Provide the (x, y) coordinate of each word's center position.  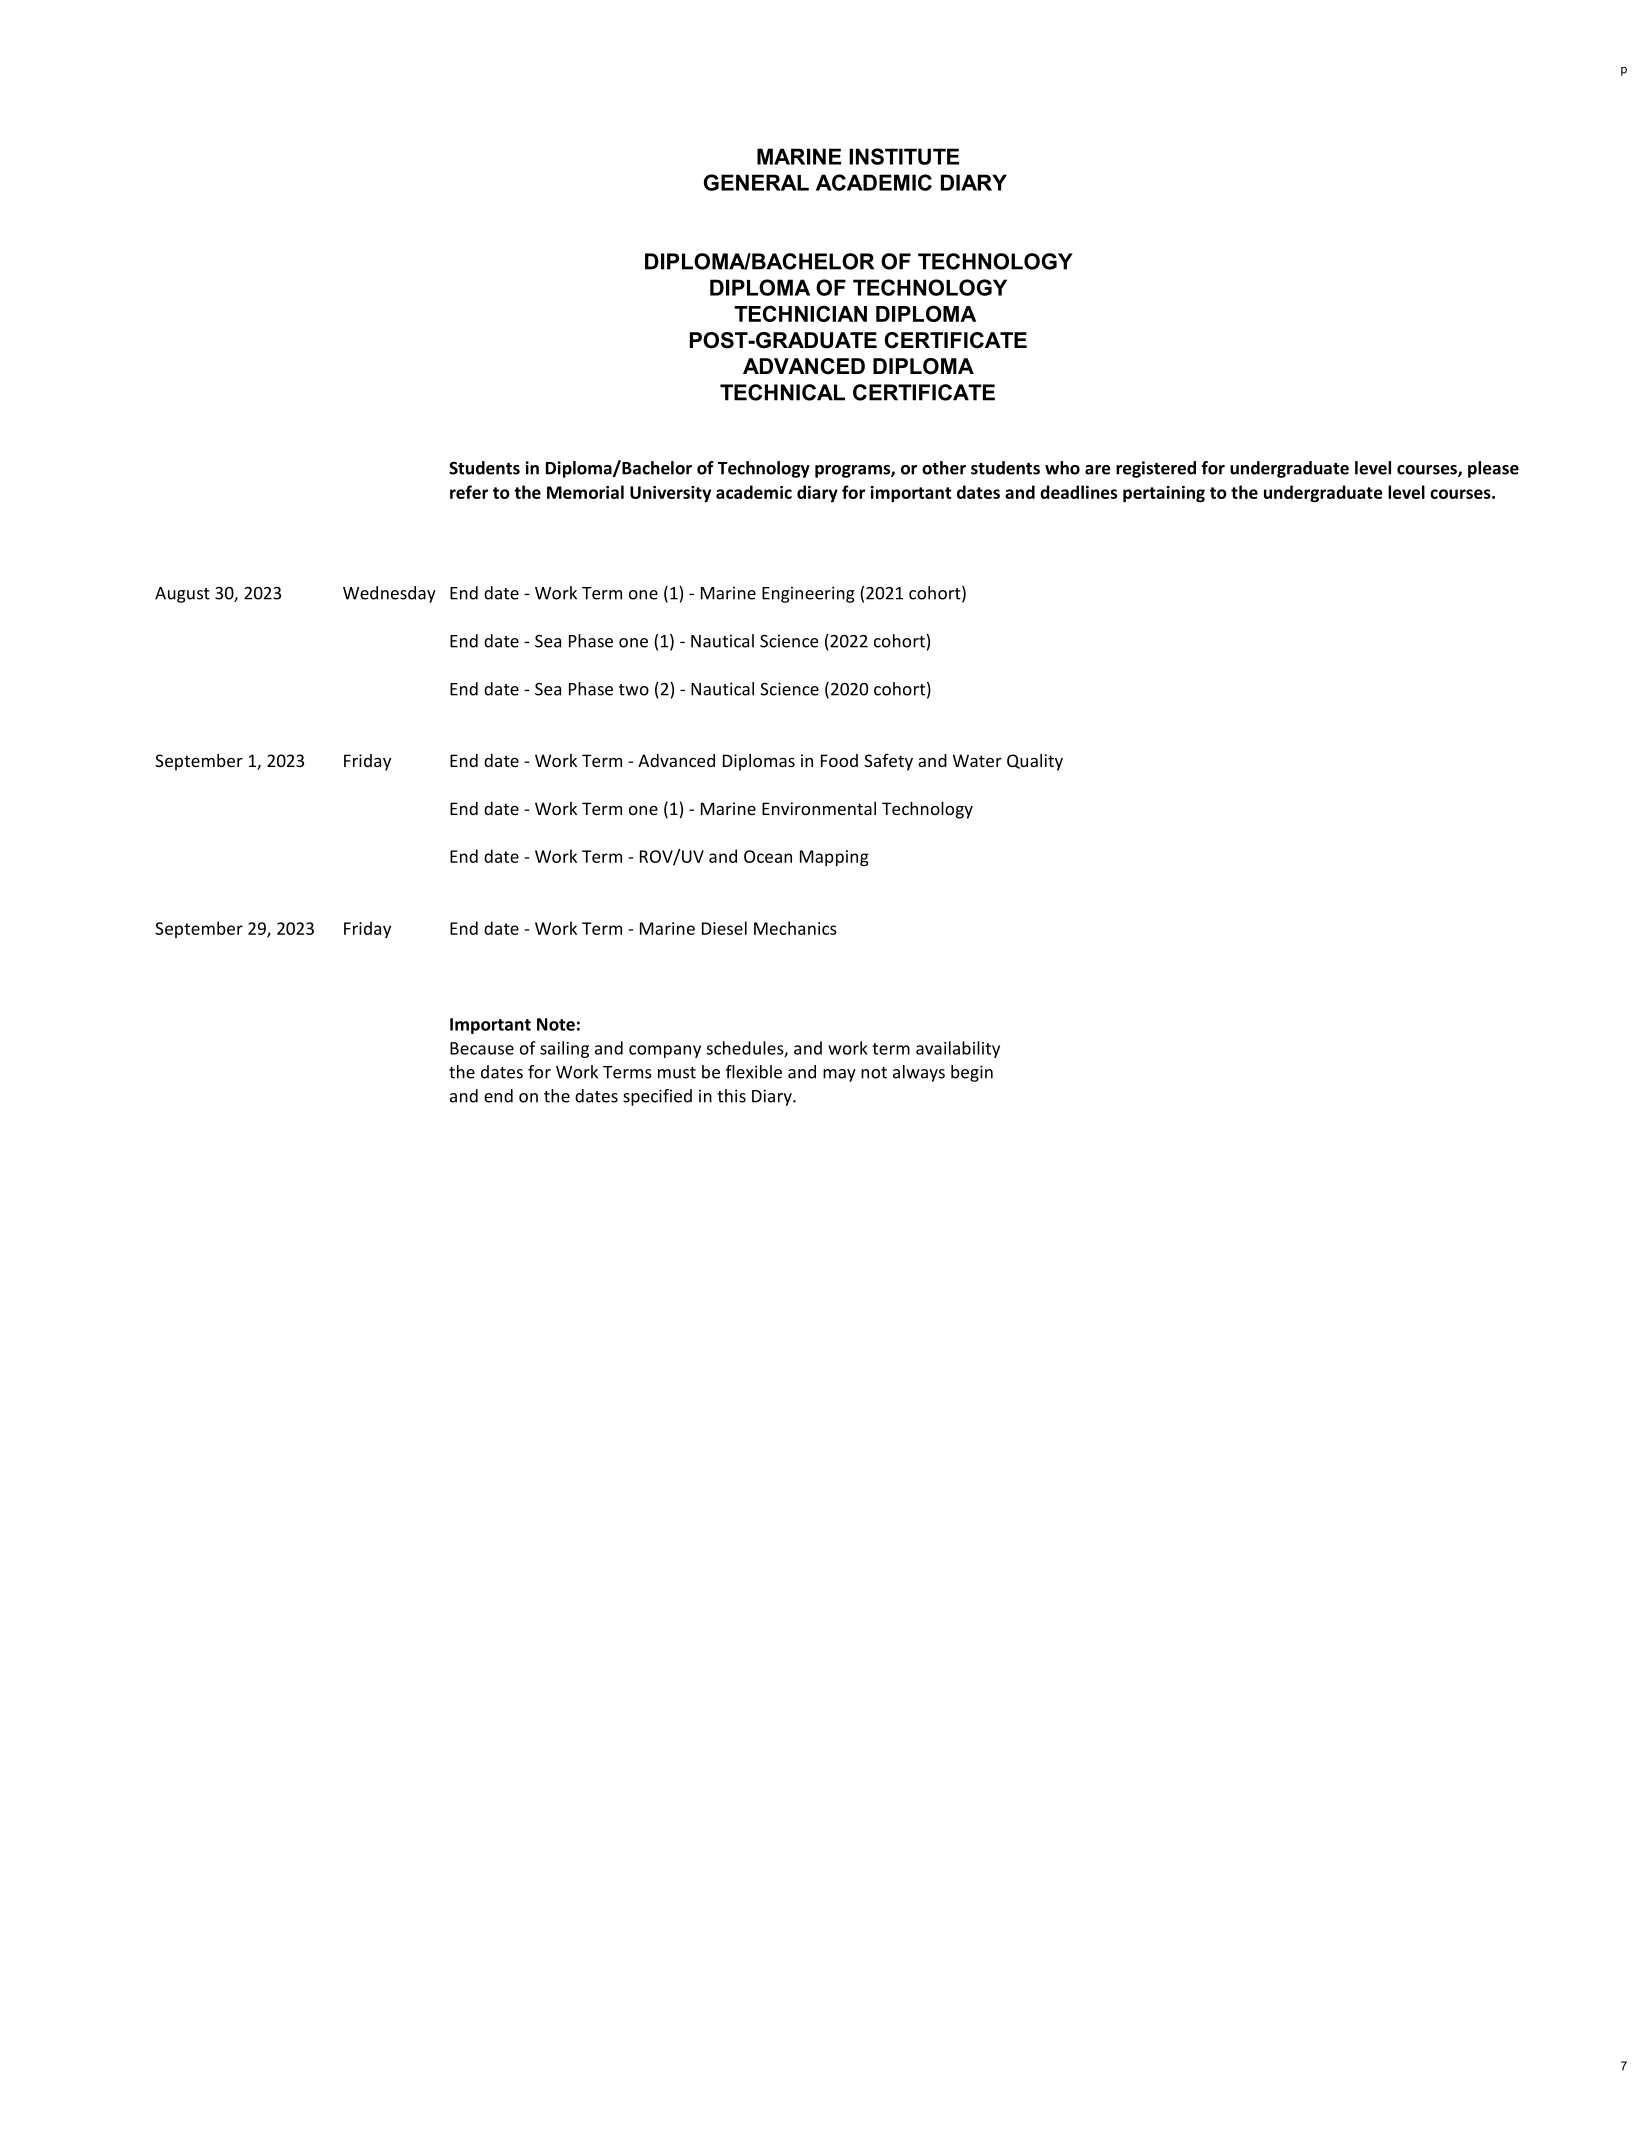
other (944, 468)
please (1493, 469)
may (839, 1075)
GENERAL (756, 182)
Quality (1035, 762)
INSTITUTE (904, 156)
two (634, 690)
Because (482, 1048)
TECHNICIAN (800, 313)
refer (469, 492)
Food (839, 760)
